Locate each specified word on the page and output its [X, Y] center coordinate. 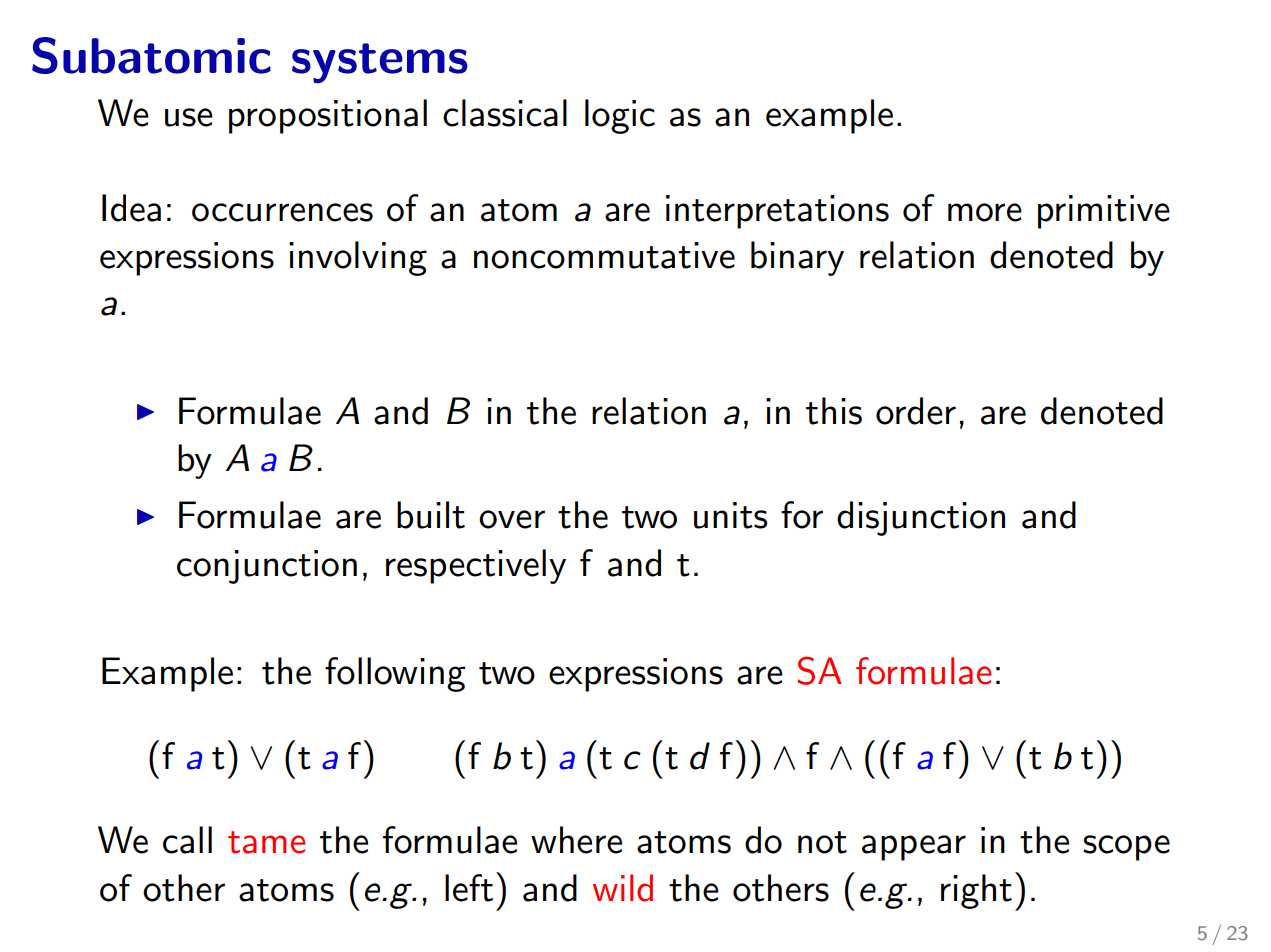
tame [266, 842]
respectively [476, 566]
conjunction [267, 567]
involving [358, 258]
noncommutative [604, 255]
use [189, 117]
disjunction [921, 518]
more [985, 212]
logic [620, 116]
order [916, 411]
